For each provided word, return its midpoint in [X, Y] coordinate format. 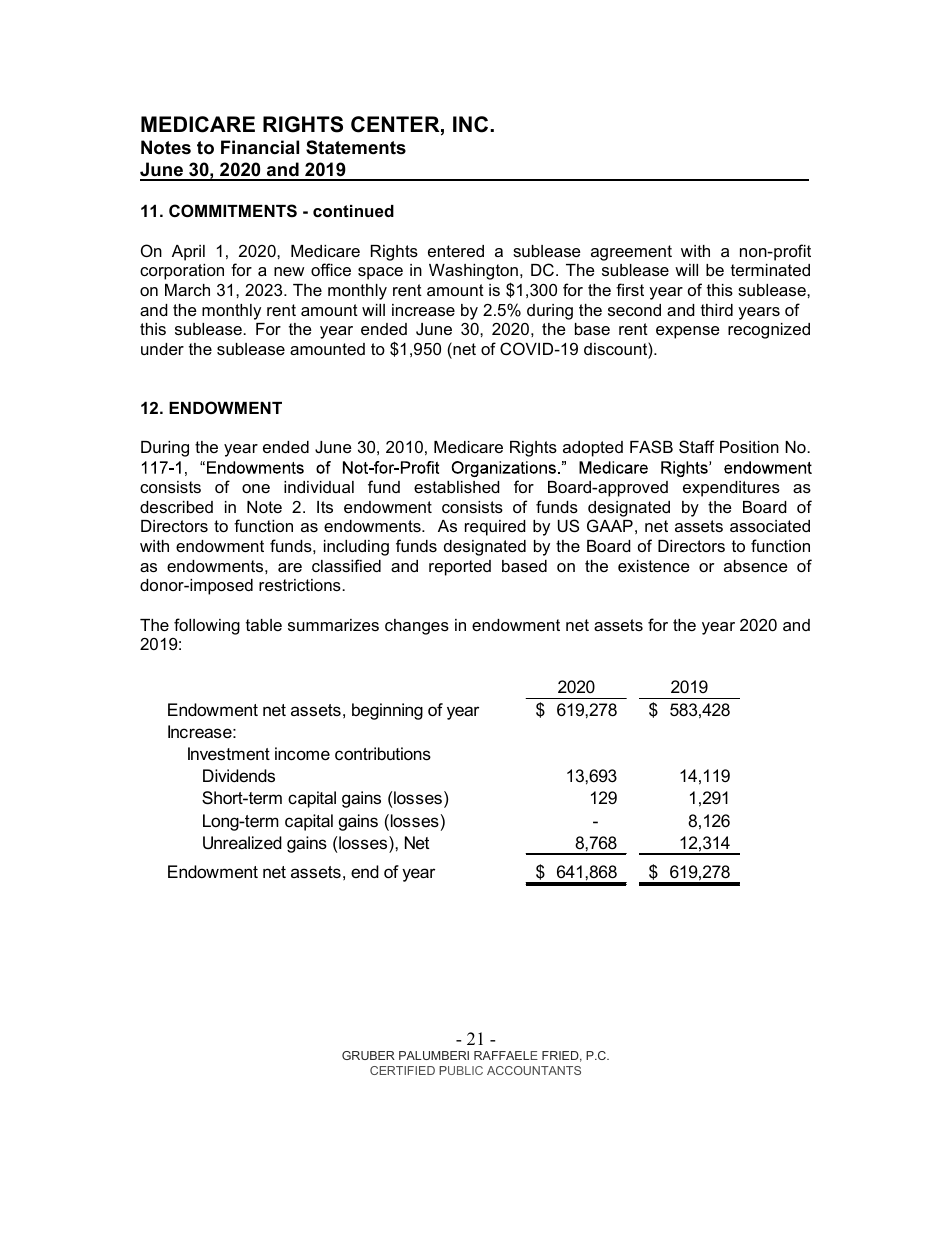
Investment [229, 754]
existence [654, 566]
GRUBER [368, 1055]
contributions [383, 753]
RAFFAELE [506, 1055]
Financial [260, 147]
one [256, 488]
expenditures [731, 489]
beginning [387, 711]
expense [688, 332]
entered [456, 251]
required [495, 528]
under [162, 349]
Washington [473, 273]
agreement [631, 253]
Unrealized [242, 843]
